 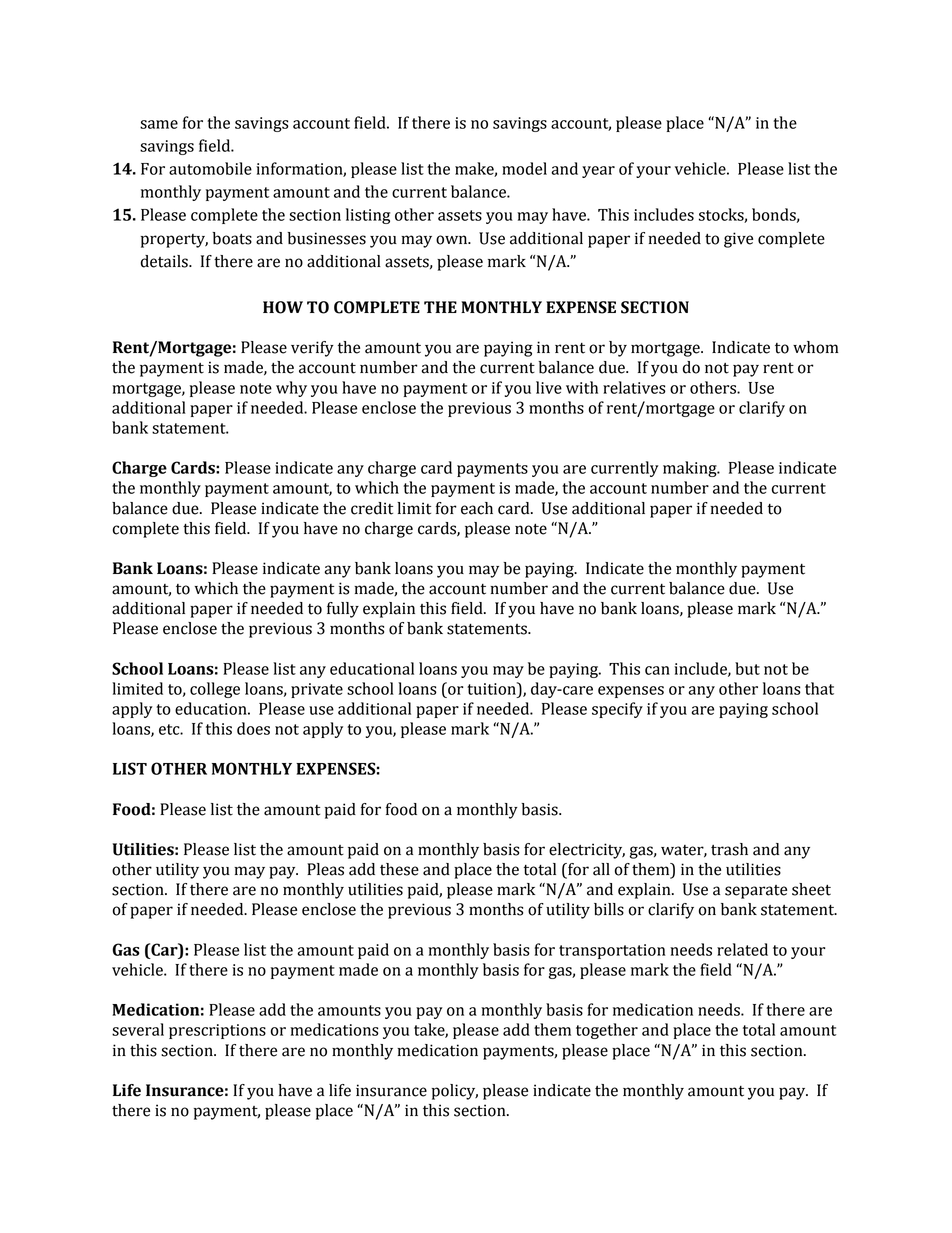 I want to click on but, so click(x=747, y=668).
